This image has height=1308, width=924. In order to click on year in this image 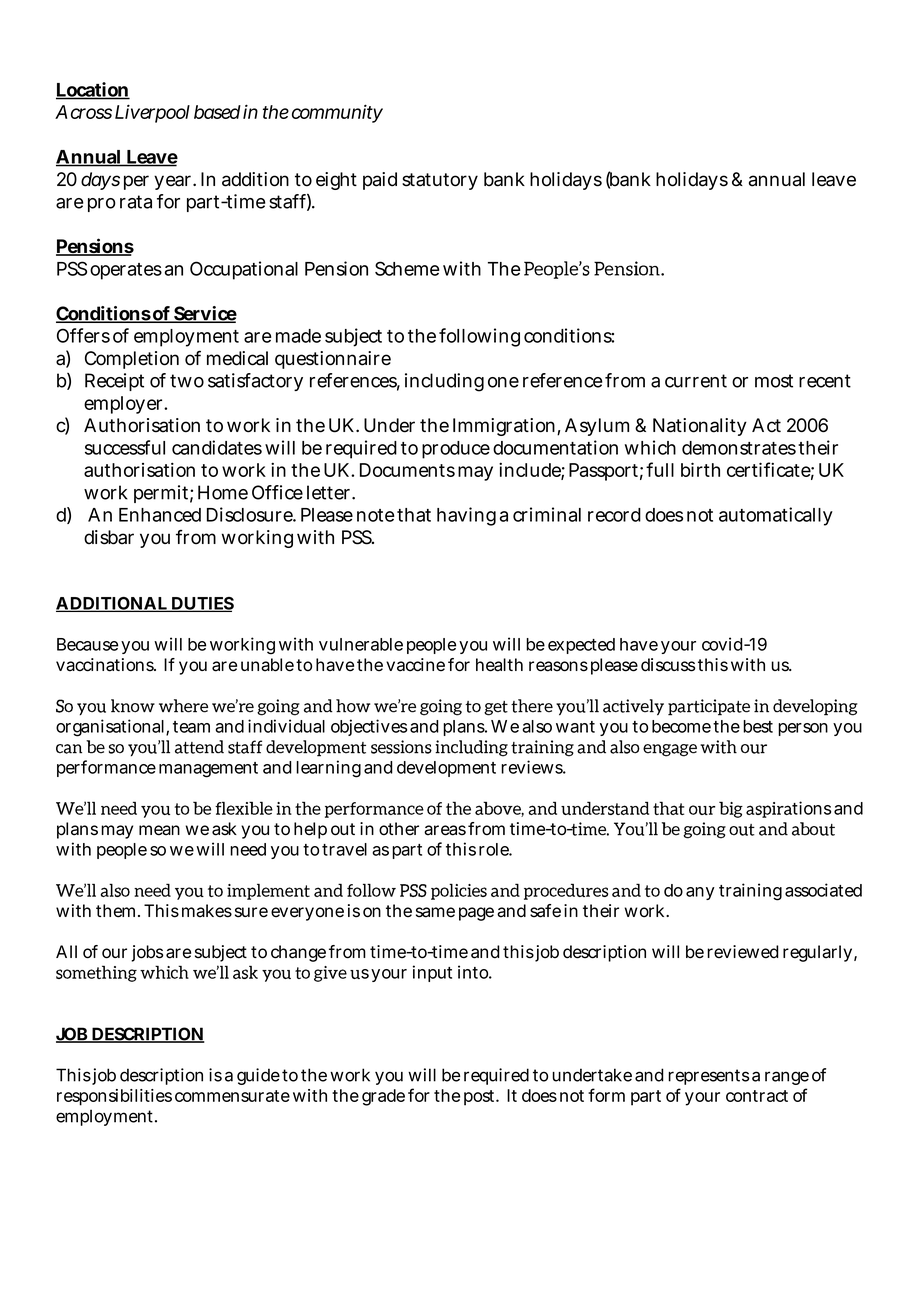, I will do `click(172, 182)`.
